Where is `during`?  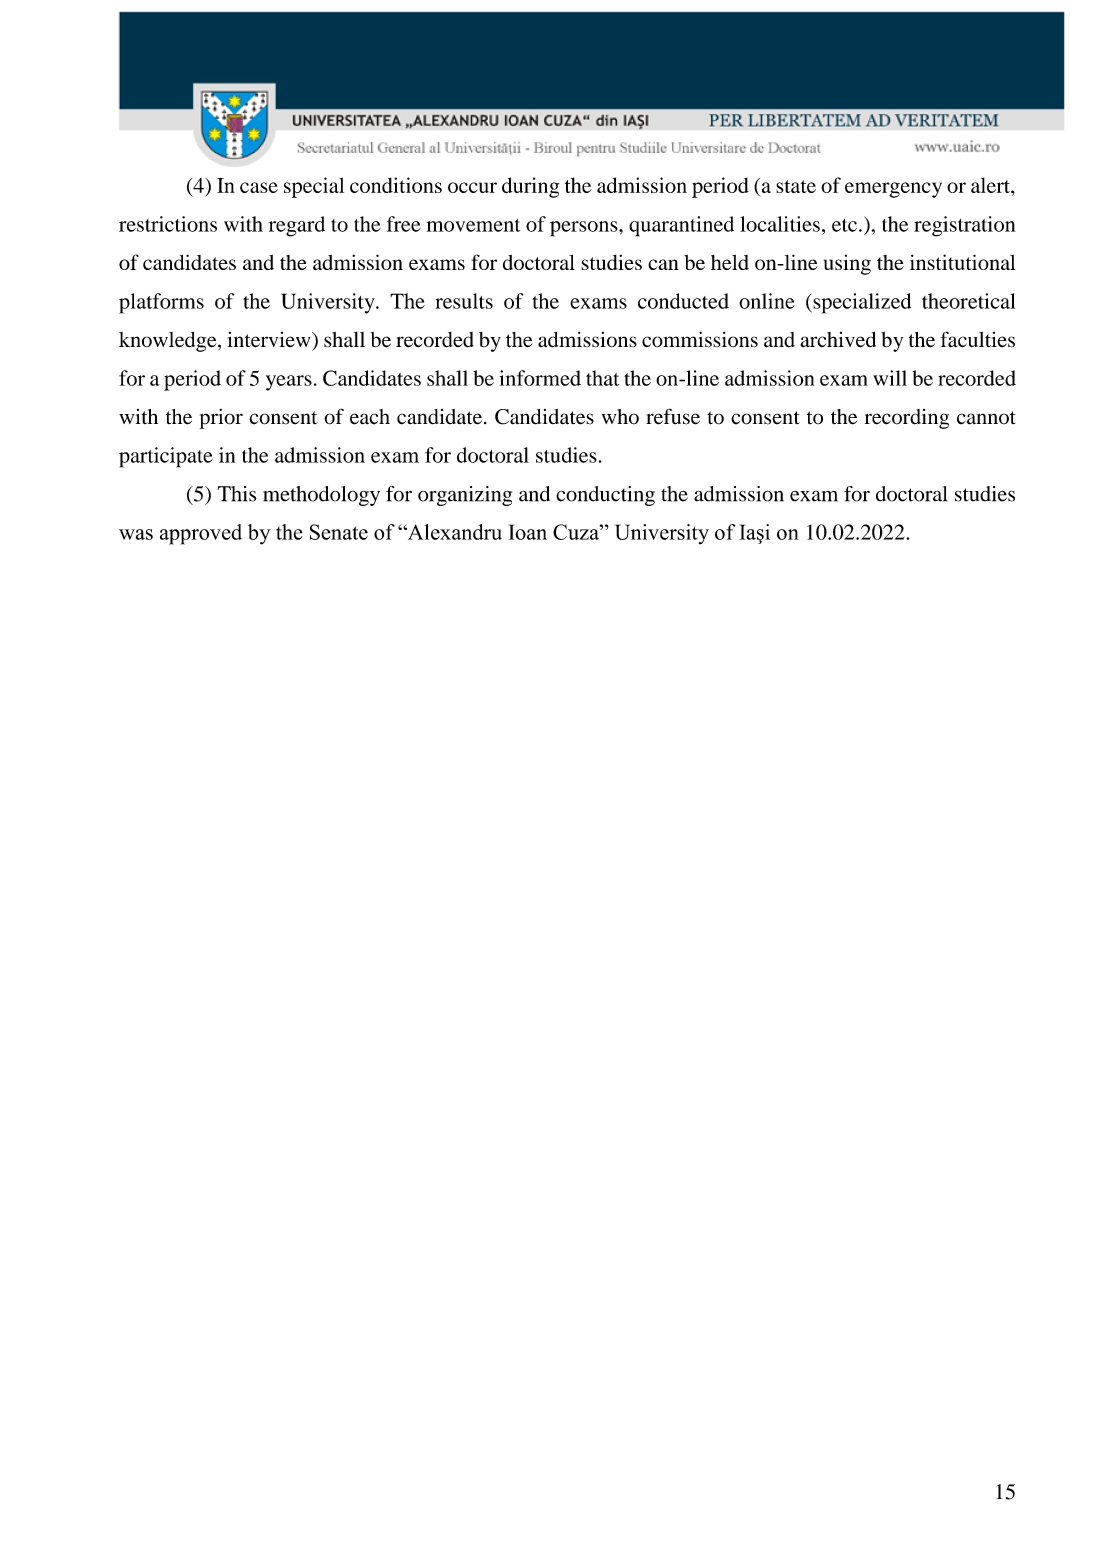 during is located at coordinates (530, 187).
